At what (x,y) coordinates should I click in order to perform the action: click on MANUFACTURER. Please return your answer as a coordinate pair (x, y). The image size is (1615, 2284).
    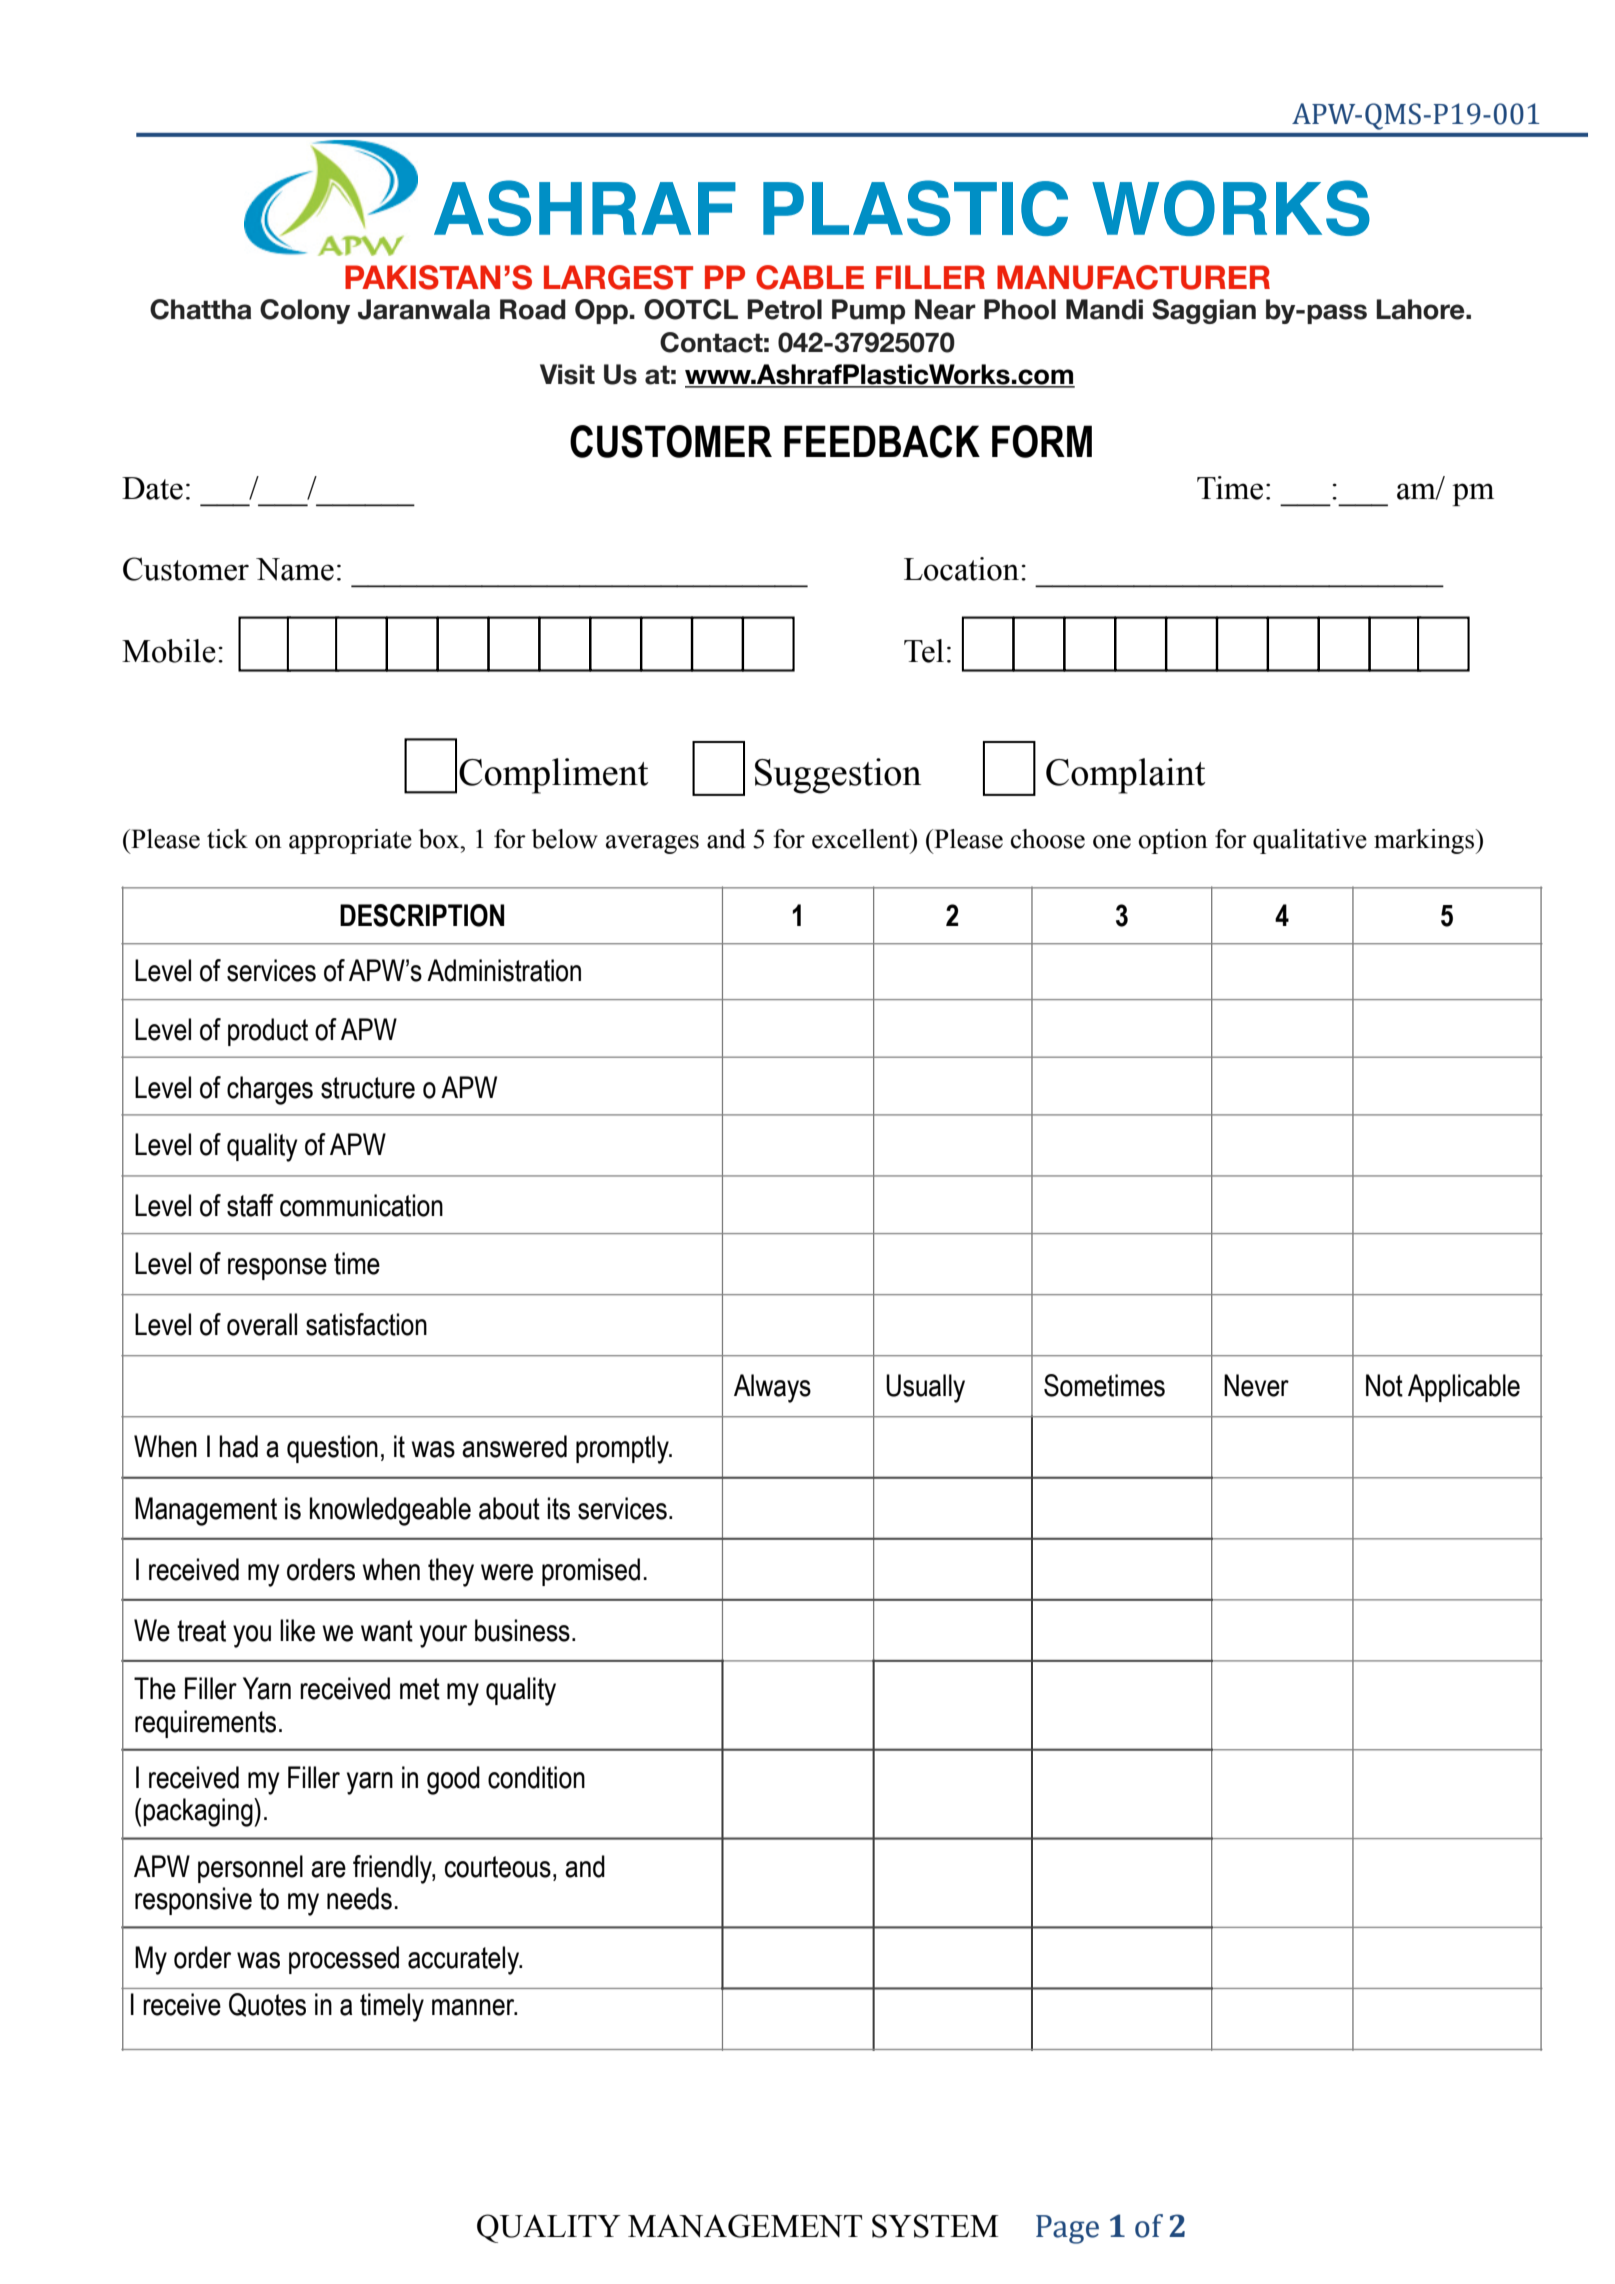
    Looking at the image, I should click on (1133, 277).
